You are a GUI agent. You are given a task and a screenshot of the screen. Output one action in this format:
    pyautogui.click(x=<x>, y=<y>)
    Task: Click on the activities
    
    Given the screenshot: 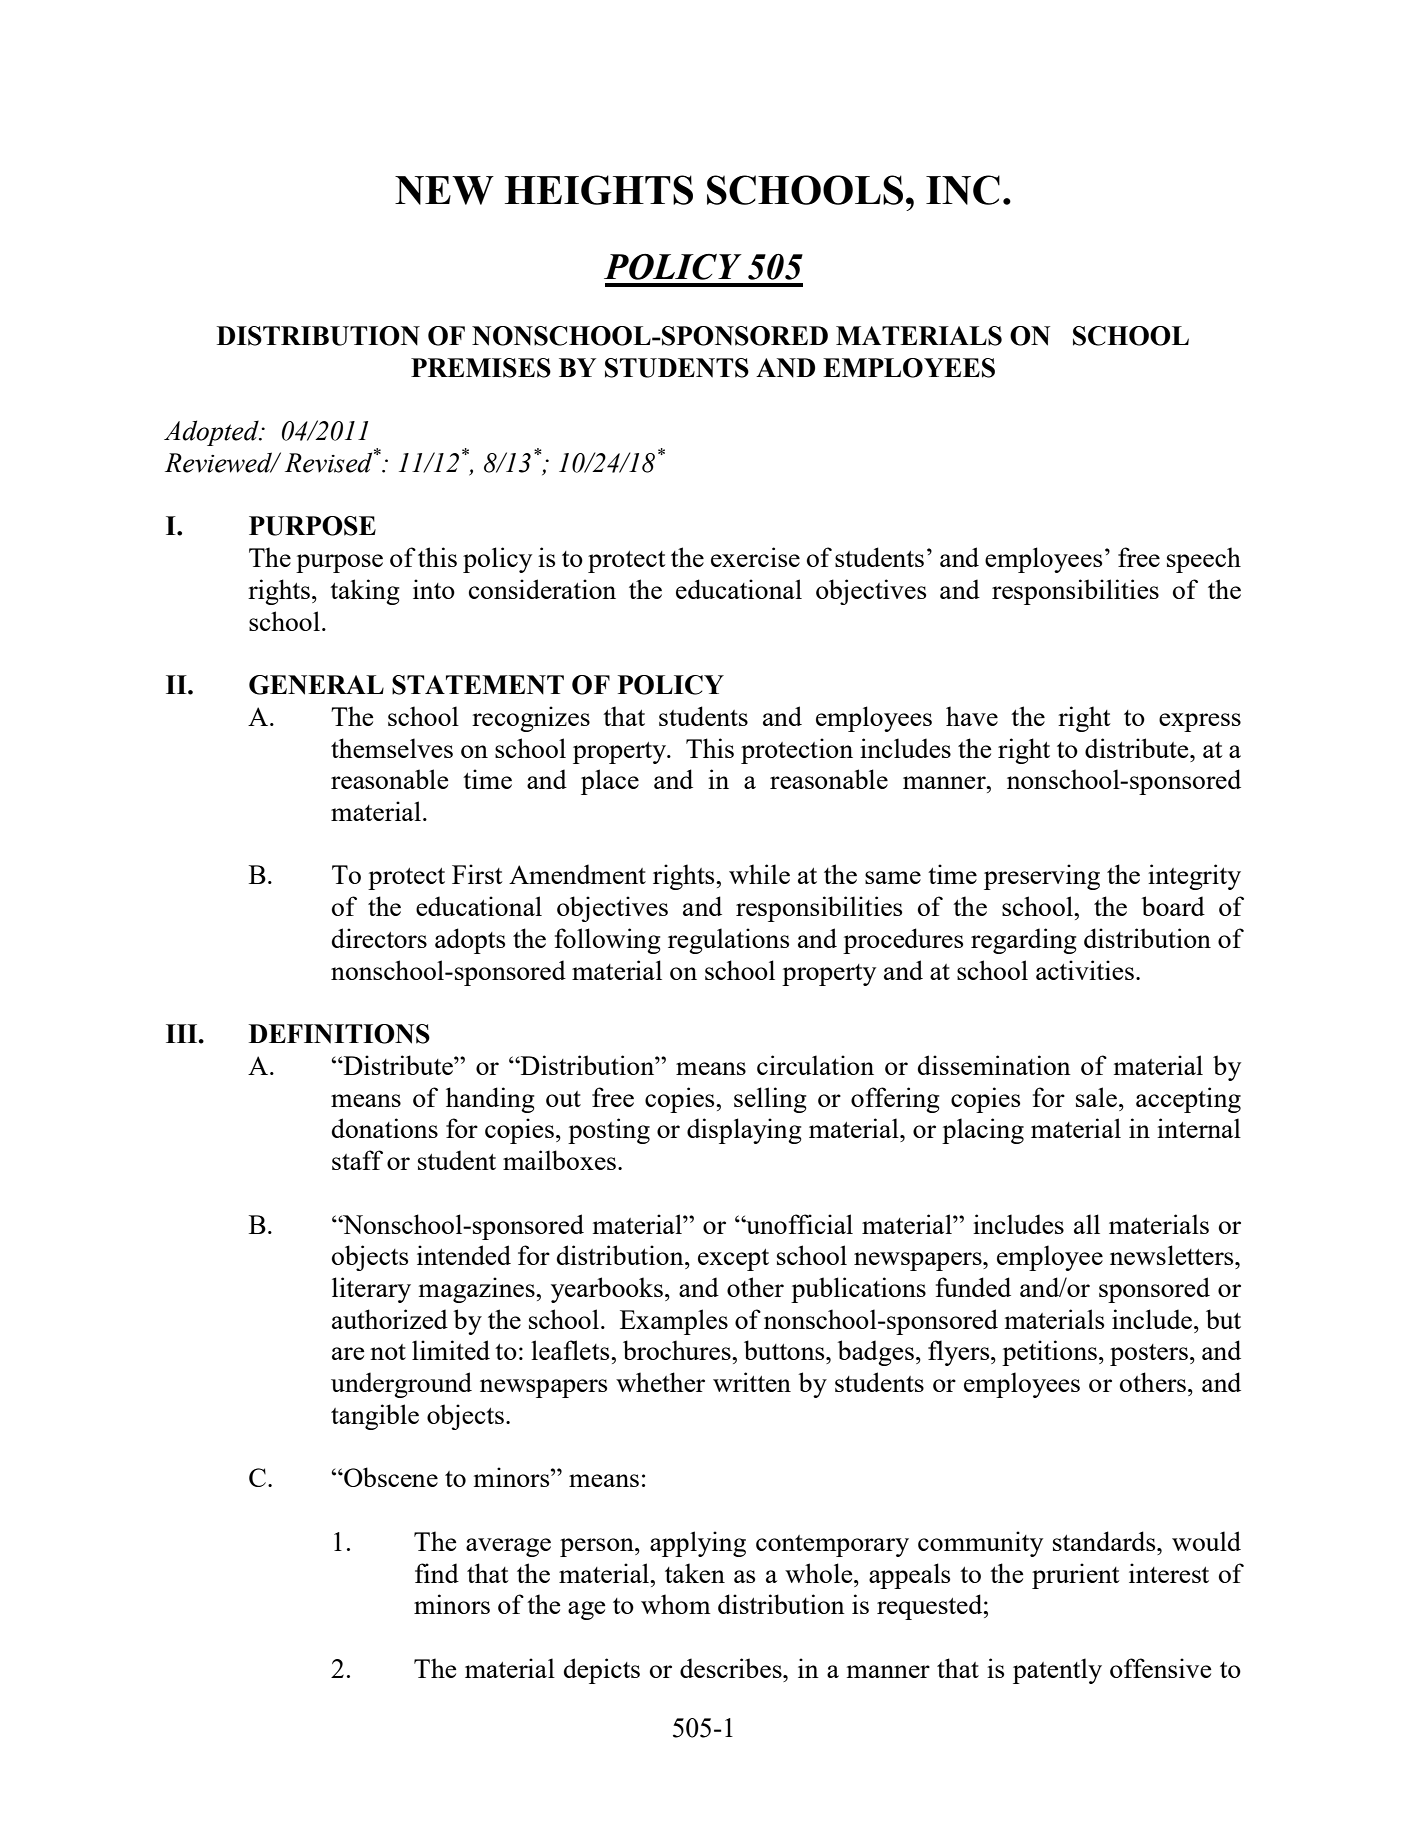 What is the action you would take?
    pyautogui.click(x=1085, y=970)
